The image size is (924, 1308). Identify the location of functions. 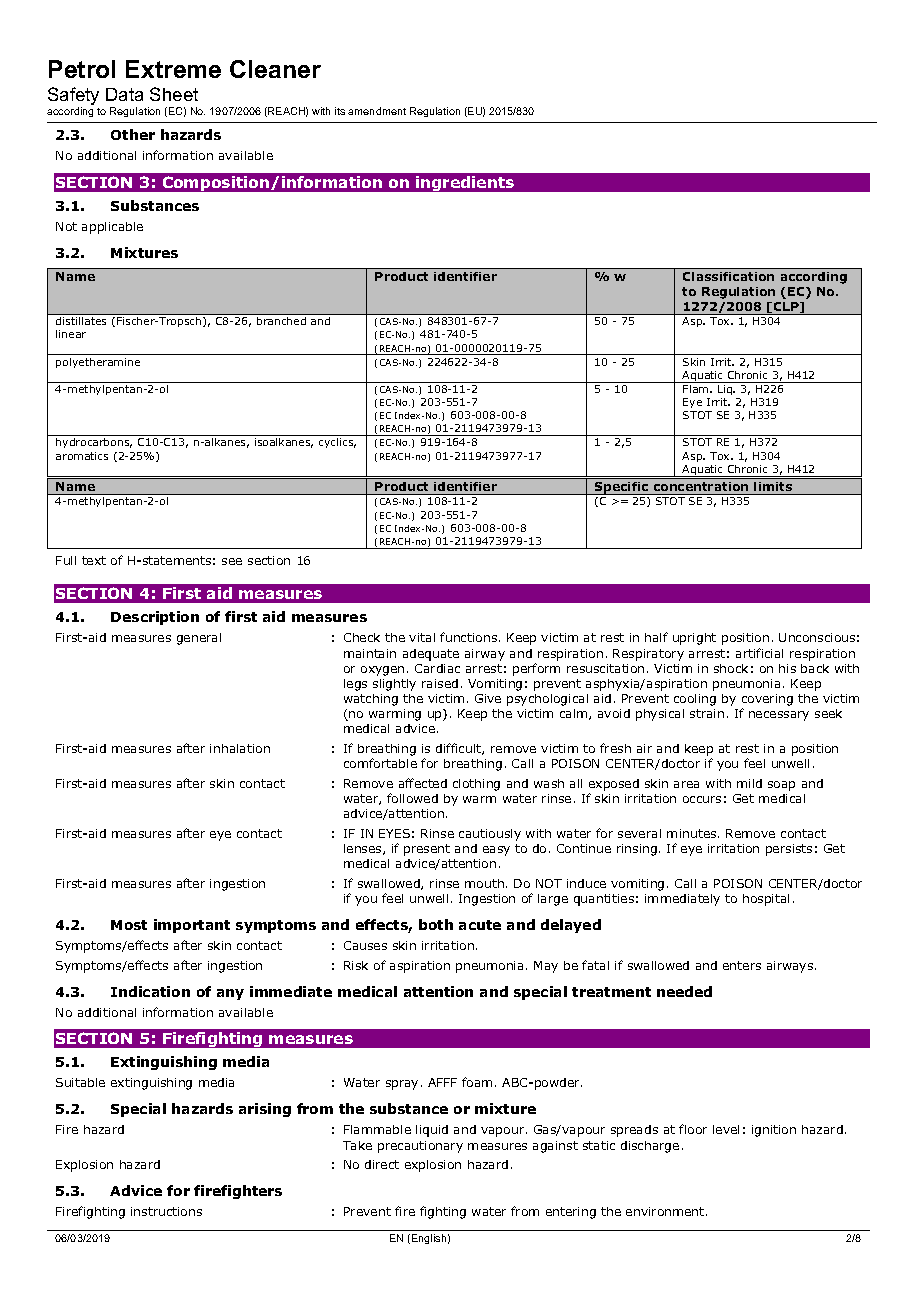
(468, 637).
